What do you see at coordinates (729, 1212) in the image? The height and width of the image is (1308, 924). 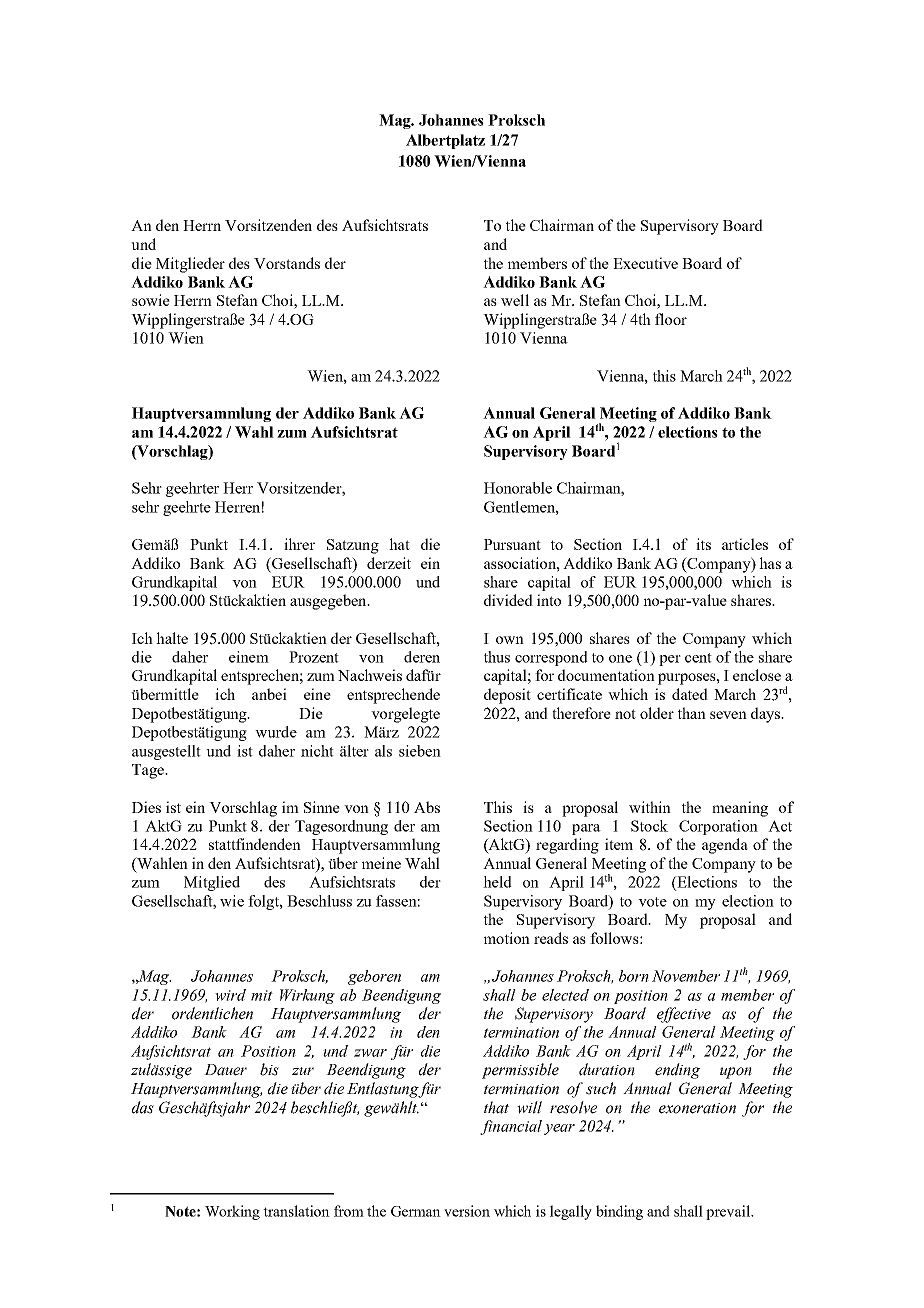 I see `prevail` at bounding box center [729, 1212].
